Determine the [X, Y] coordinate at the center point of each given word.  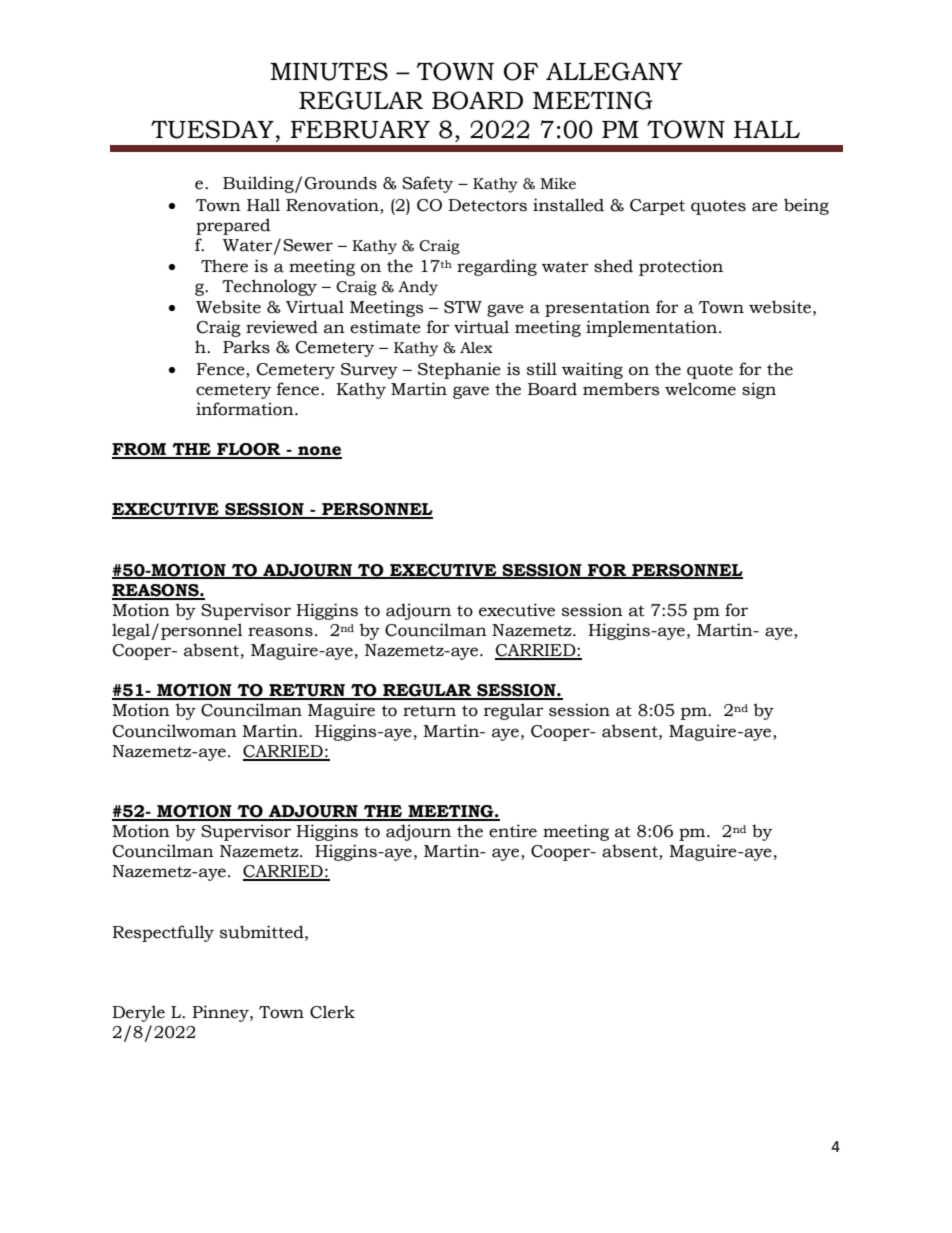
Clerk [332, 1012]
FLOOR [249, 450]
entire [513, 831]
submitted [263, 932]
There [224, 266]
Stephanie [459, 370]
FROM [140, 450]
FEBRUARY [360, 130]
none [319, 452]
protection [681, 267]
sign [759, 390]
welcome [700, 389]
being [806, 206]
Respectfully [163, 933]
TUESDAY [212, 129]
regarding [497, 267]
